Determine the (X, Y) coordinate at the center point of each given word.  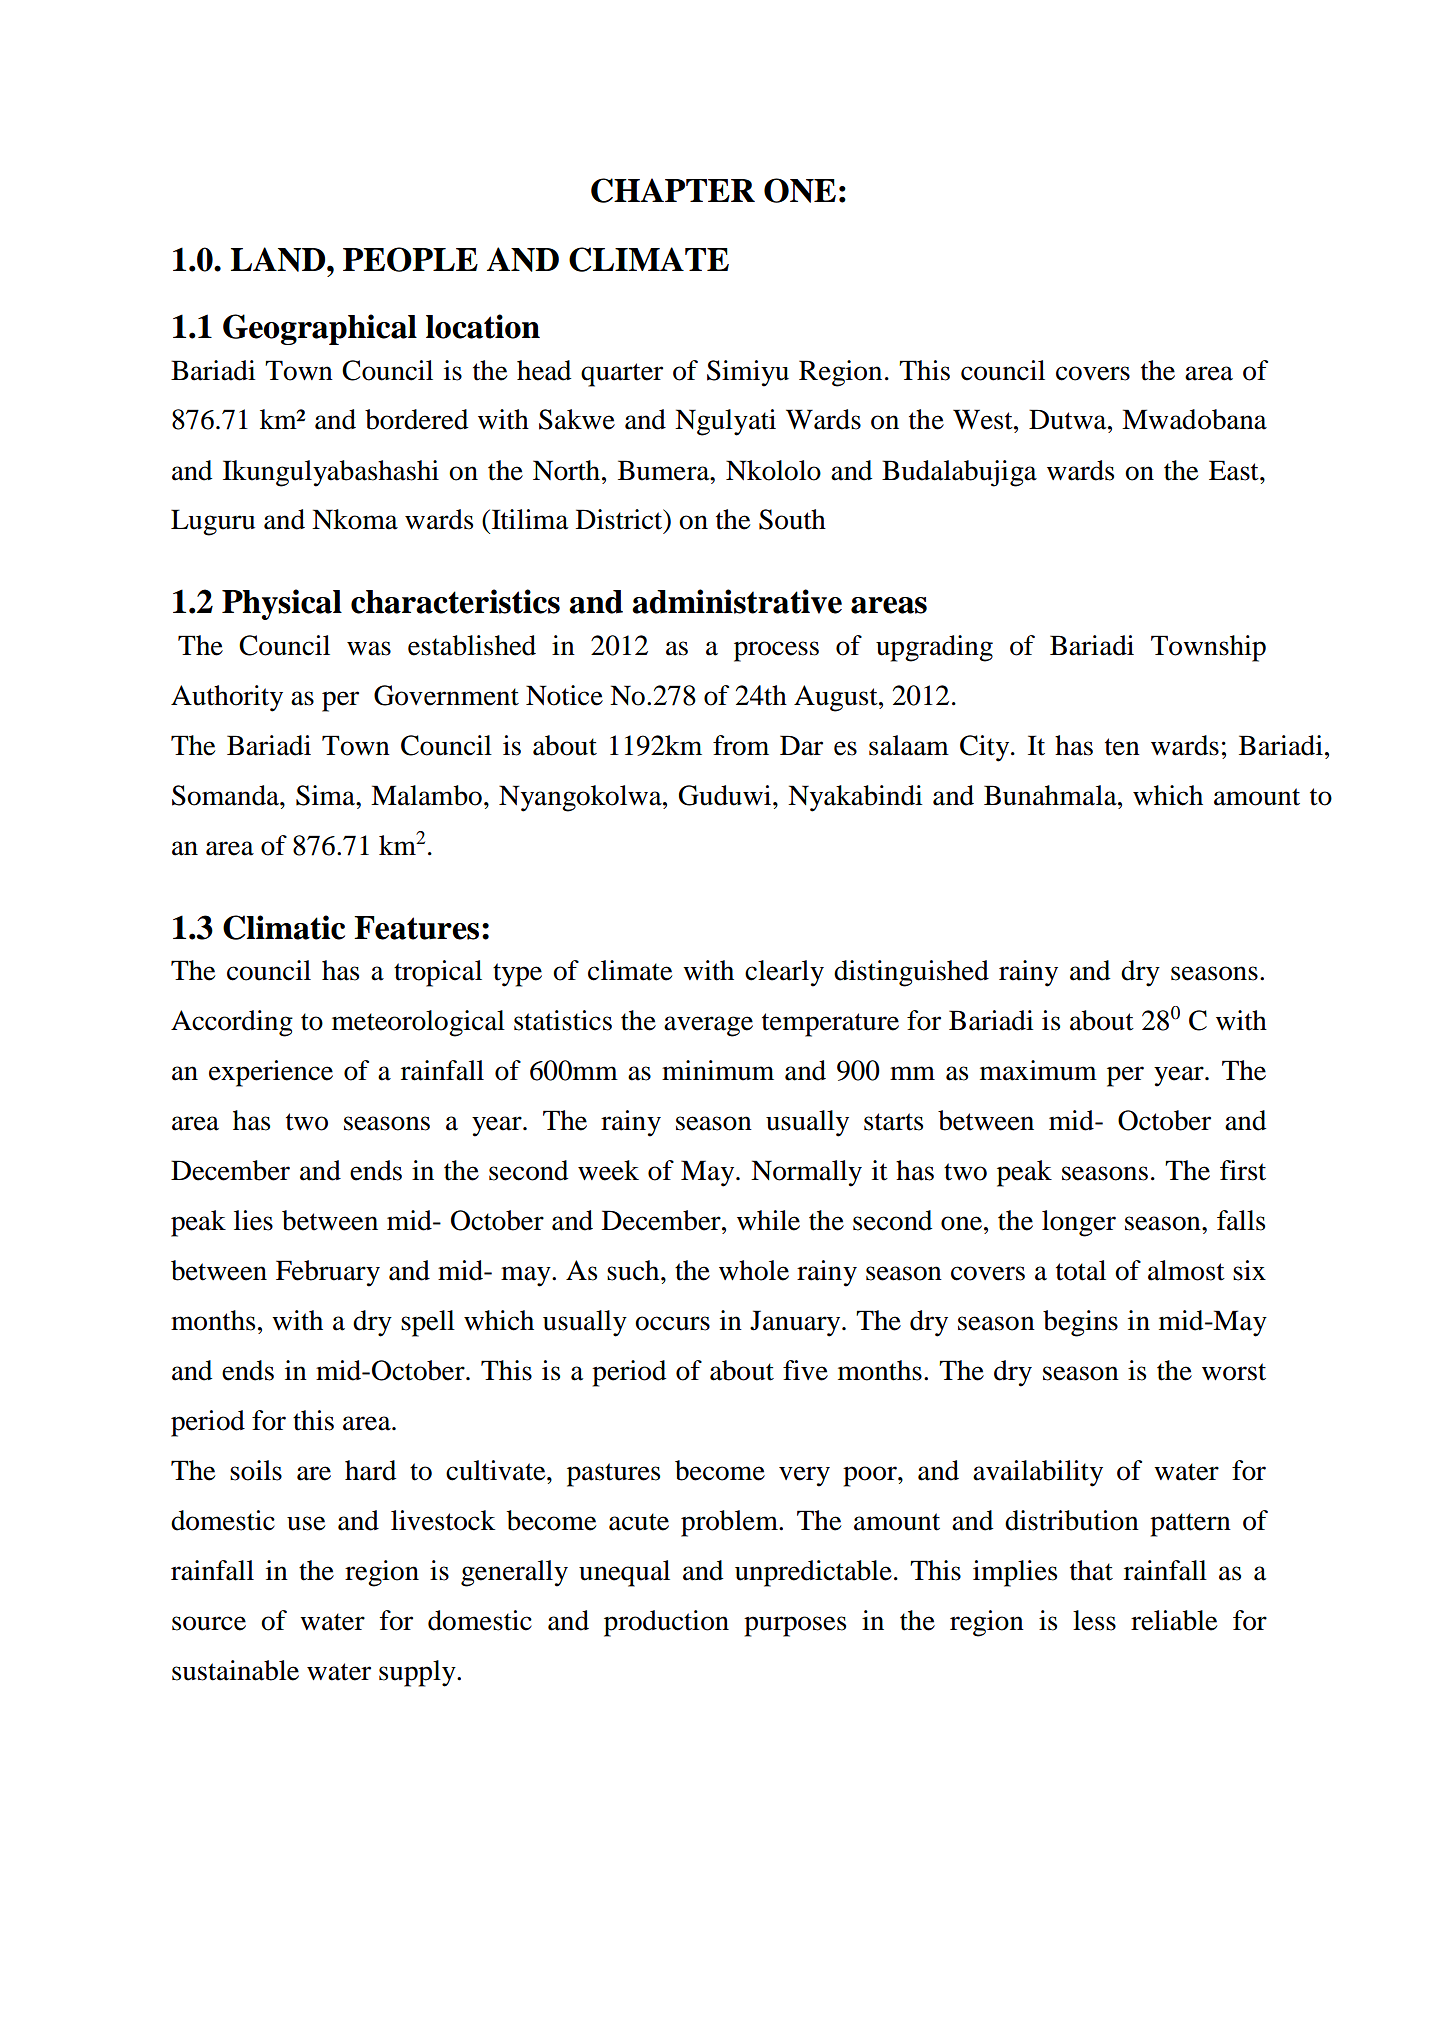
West (984, 419)
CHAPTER (673, 190)
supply (418, 1673)
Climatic (284, 927)
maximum (1038, 1070)
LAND (279, 259)
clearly (784, 973)
